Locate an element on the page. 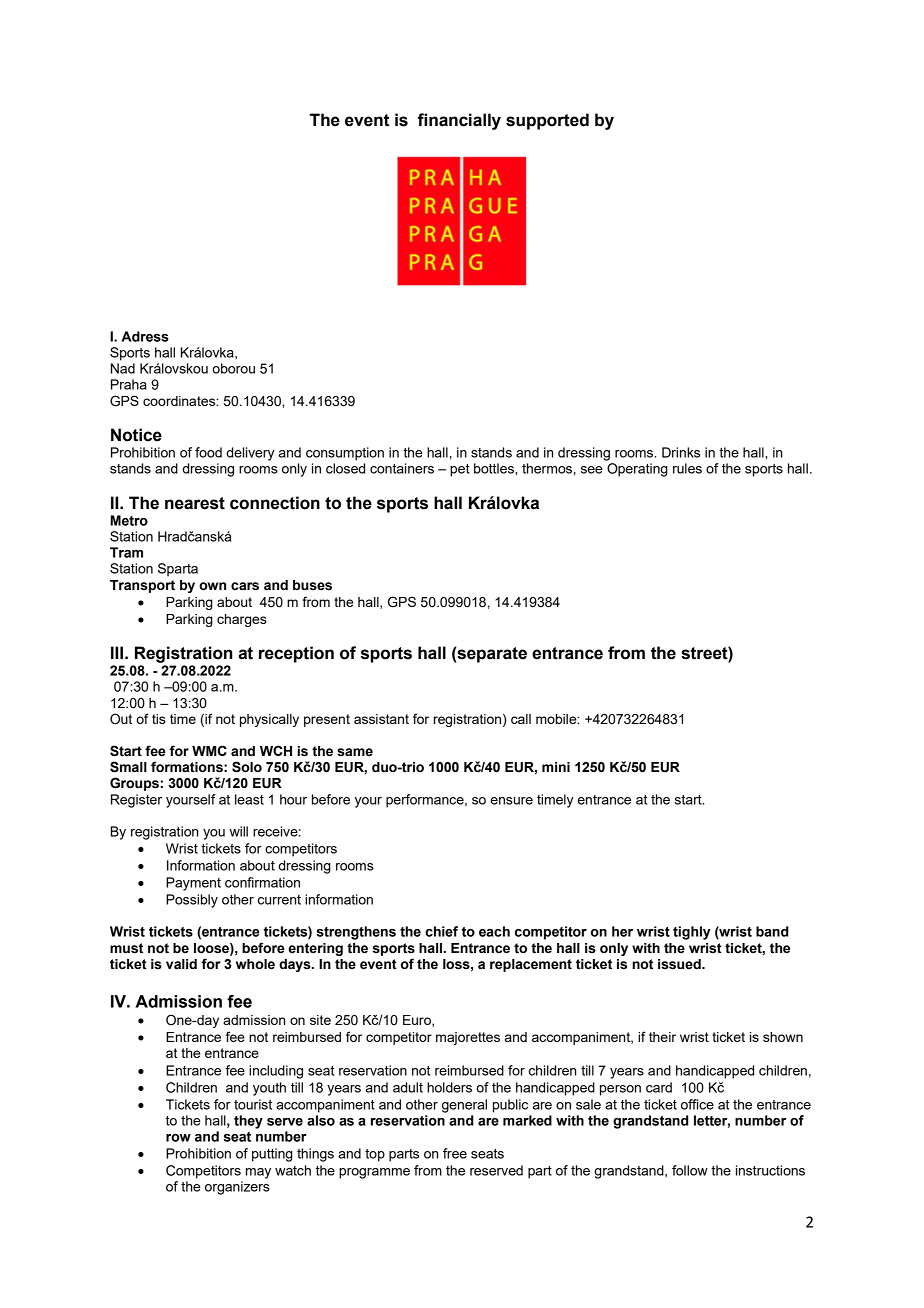 This document has height=1308, width=924. row is located at coordinates (178, 1138).
